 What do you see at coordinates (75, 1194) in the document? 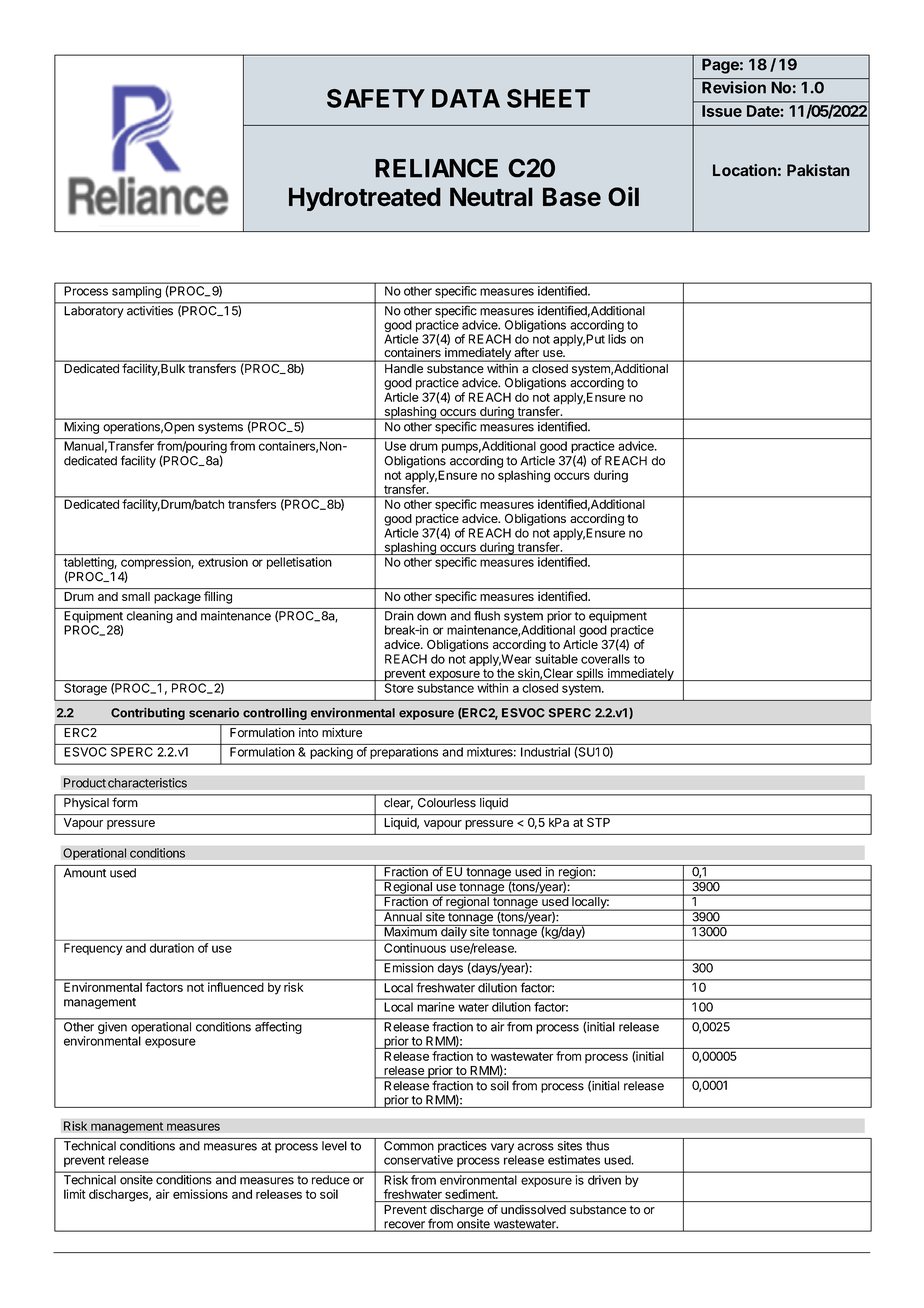
I see `limit` at bounding box center [75, 1194].
